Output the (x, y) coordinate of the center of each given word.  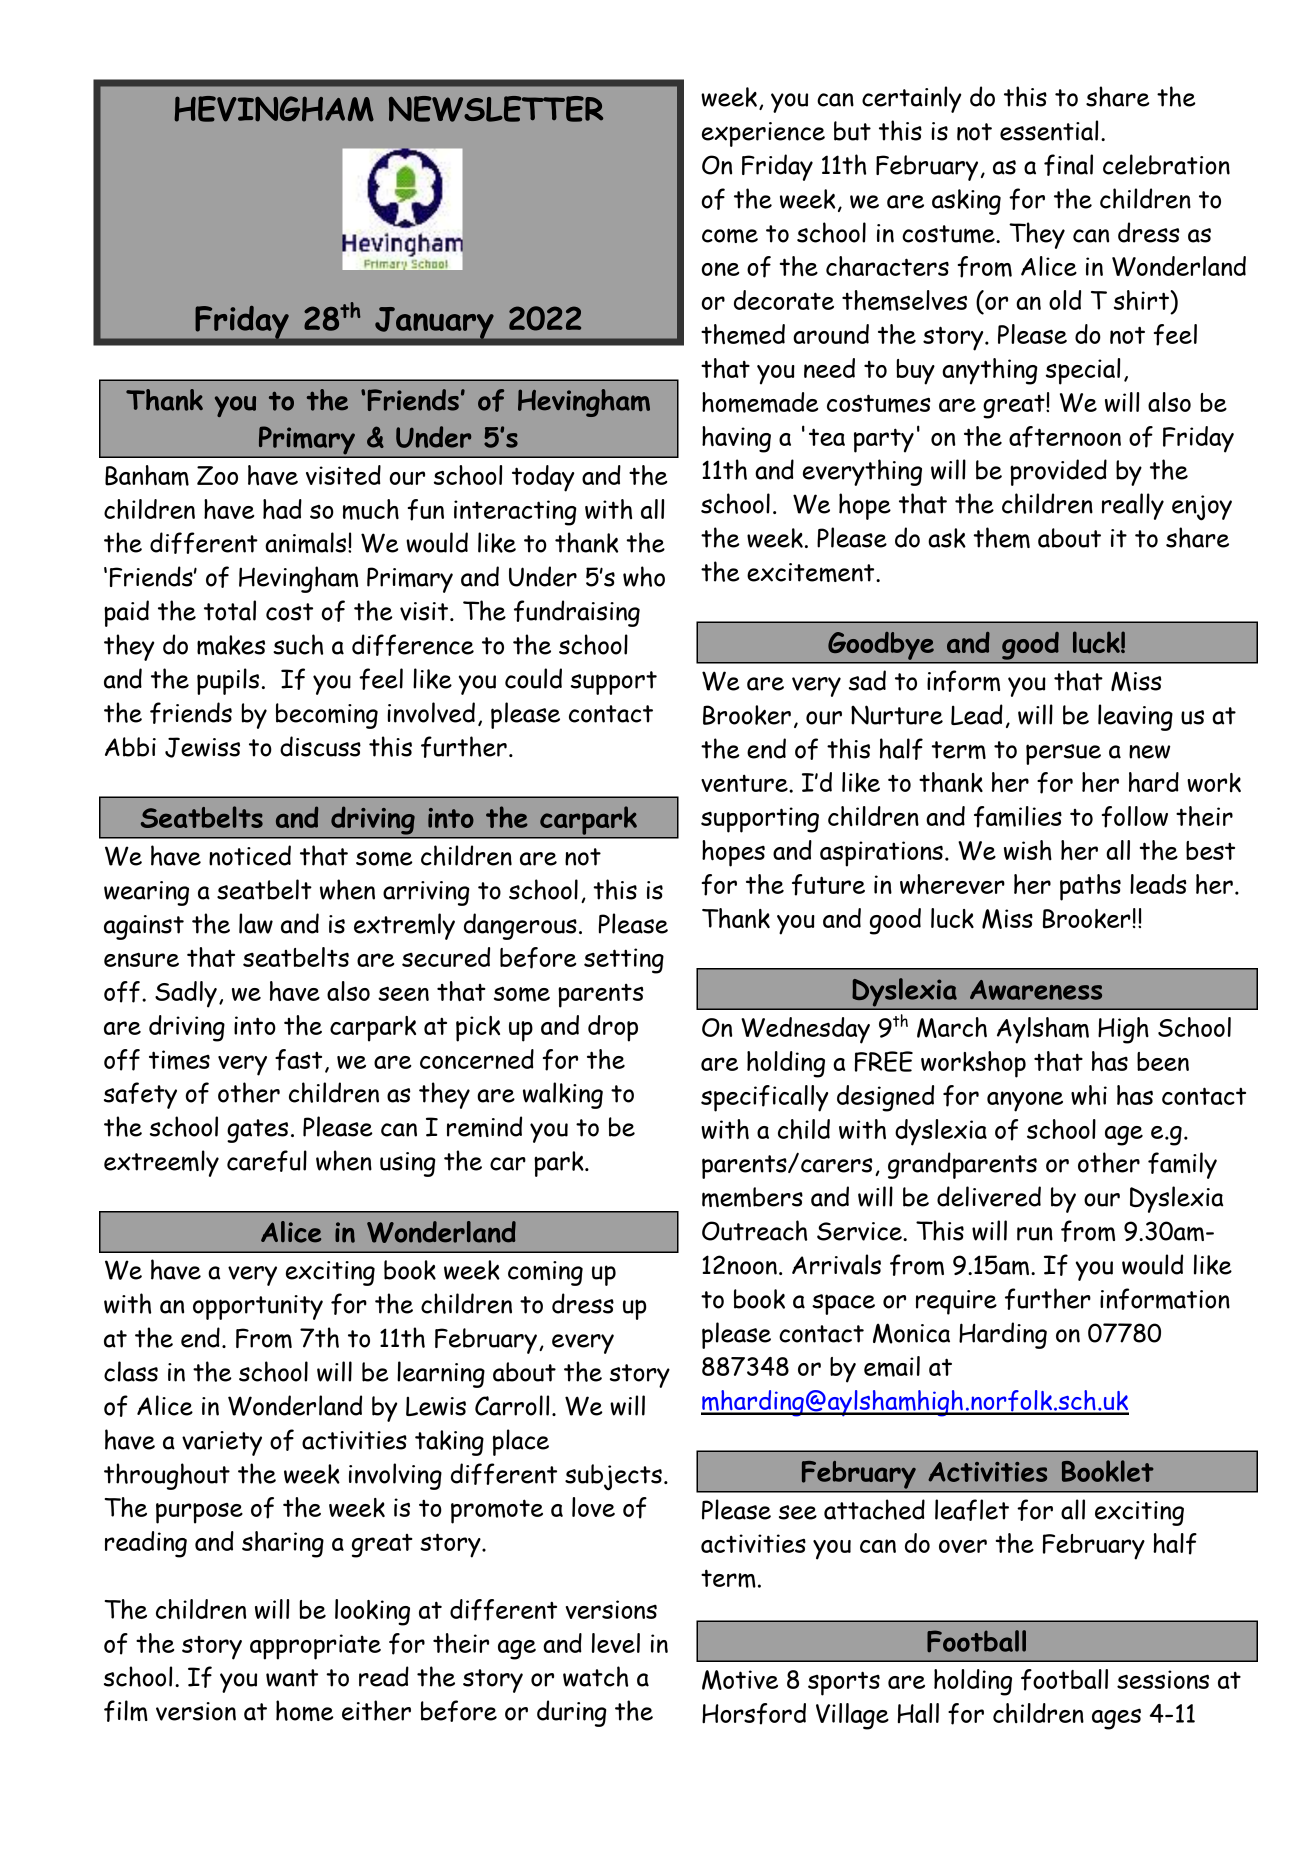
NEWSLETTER (496, 109)
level (616, 1643)
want (292, 1678)
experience (763, 134)
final (1068, 165)
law (256, 923)
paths (1090, 887)
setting (624, 961)
